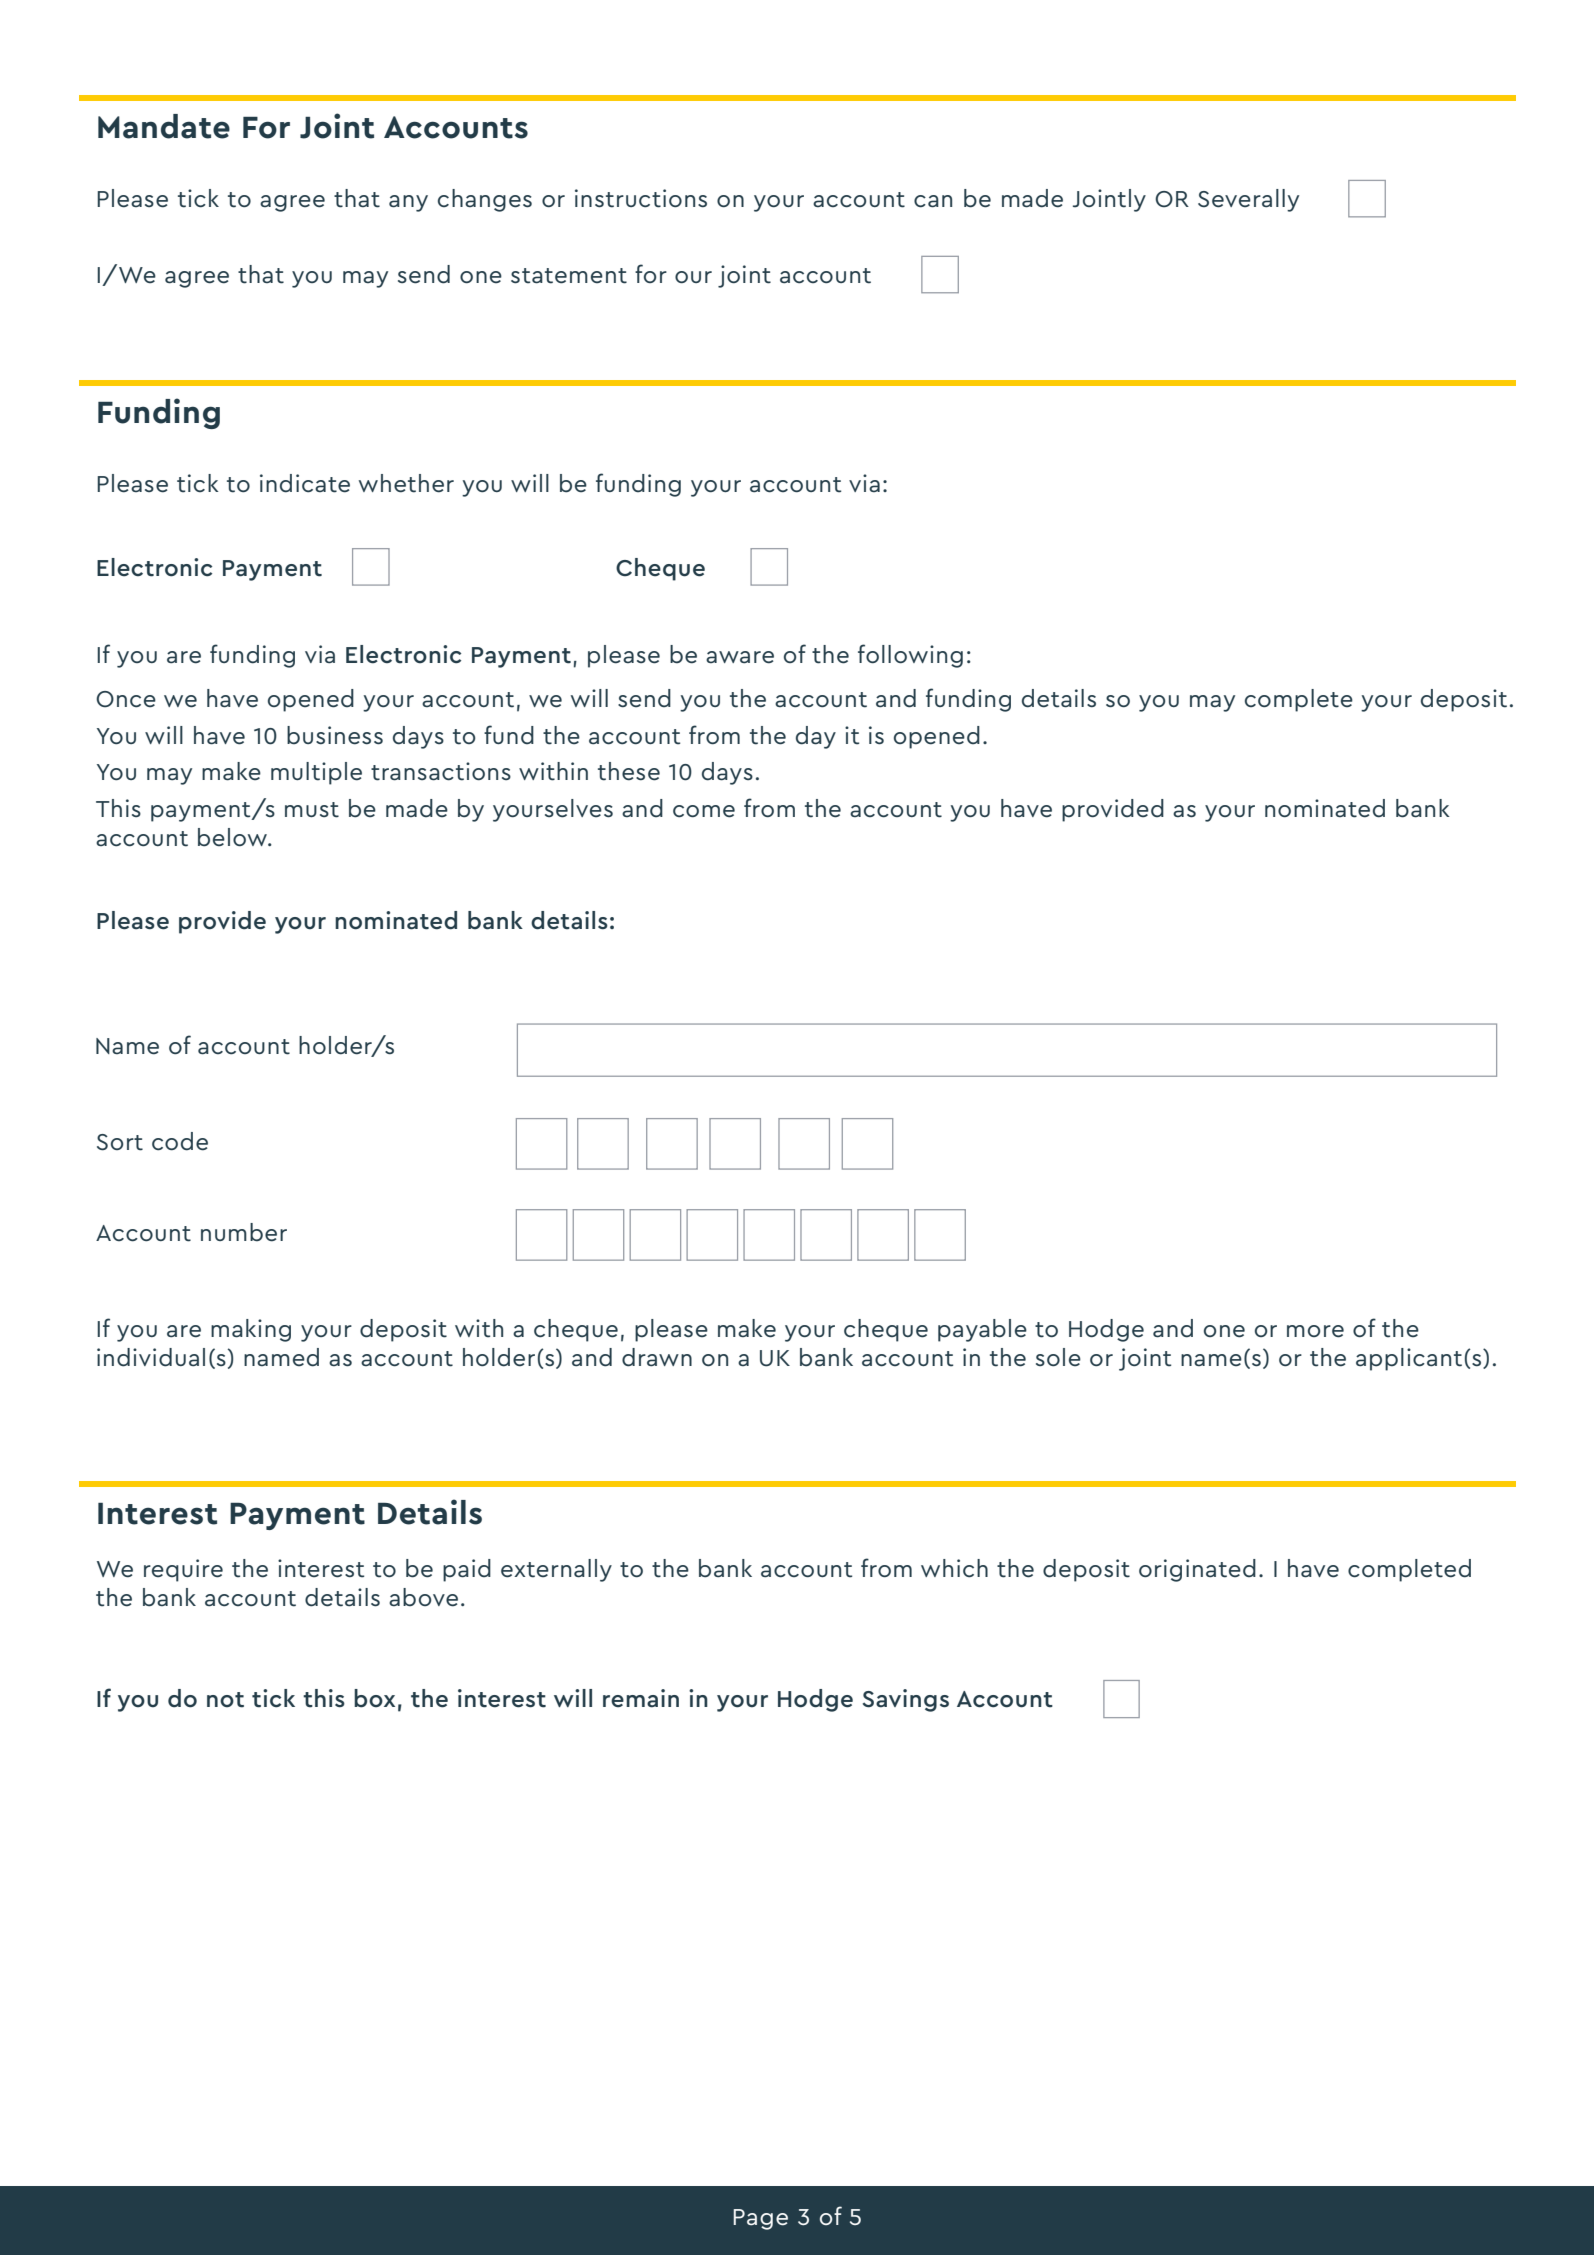 This screenshot has height=2255, width=1594. I want to click on not, so click(225, 1700).
